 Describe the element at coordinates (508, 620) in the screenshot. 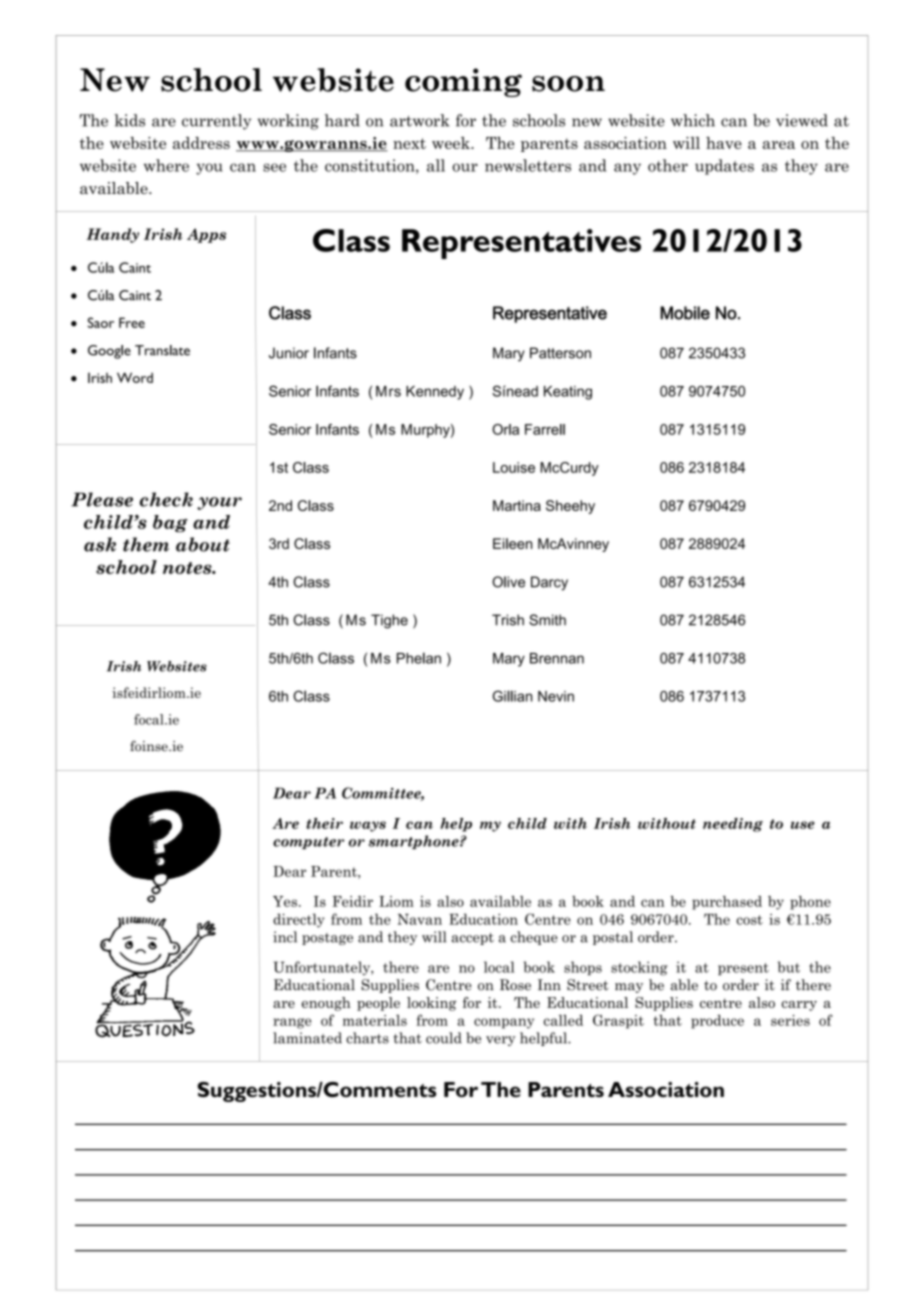

I see `Trish` at that location.
